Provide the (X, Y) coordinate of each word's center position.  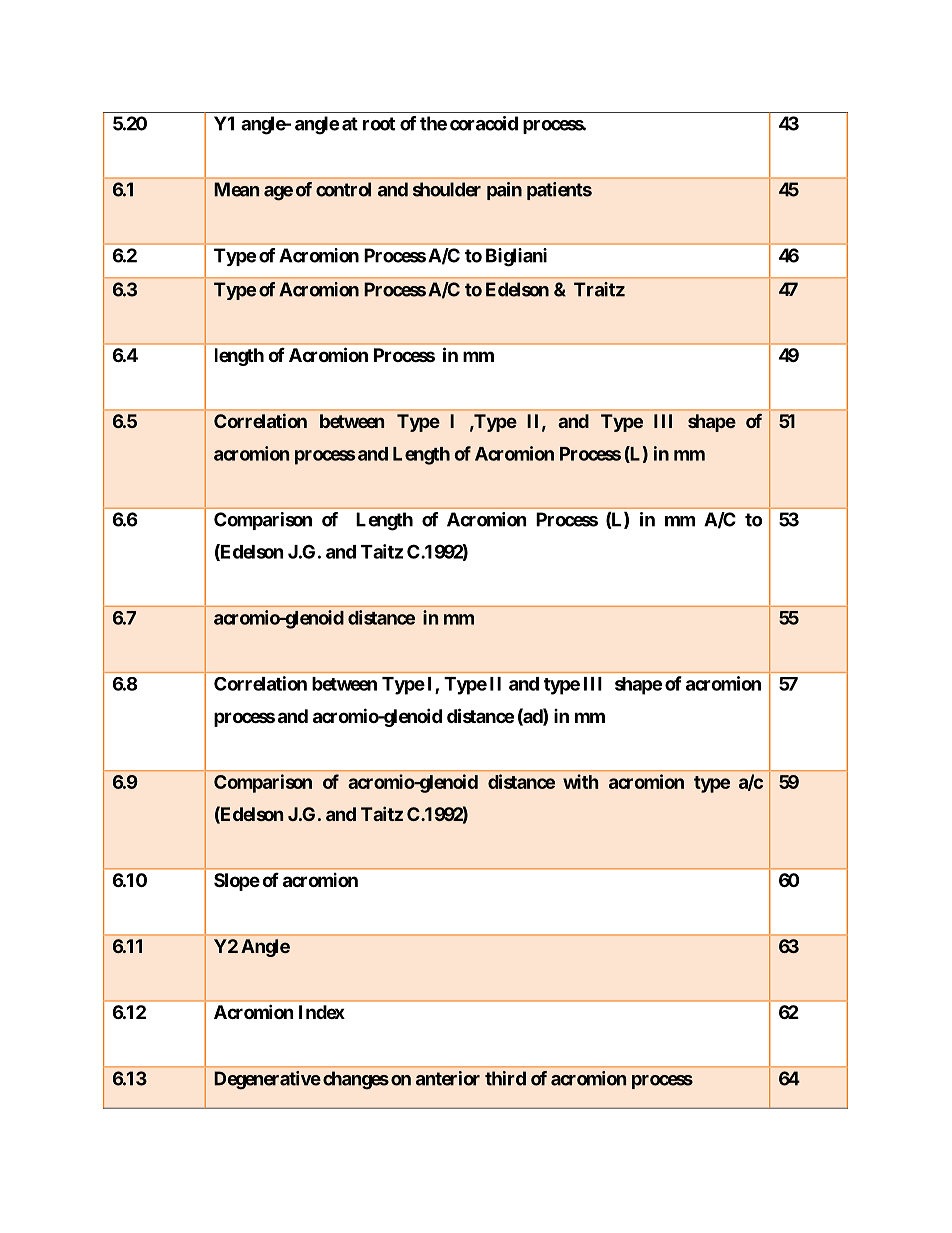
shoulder (447, 189)
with (581, 781)
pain (504, 191)
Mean (236, 189)
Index (322, 1012)
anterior (448, 1078)
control (343, 189)
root (379, 124)
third (505, 1078)
